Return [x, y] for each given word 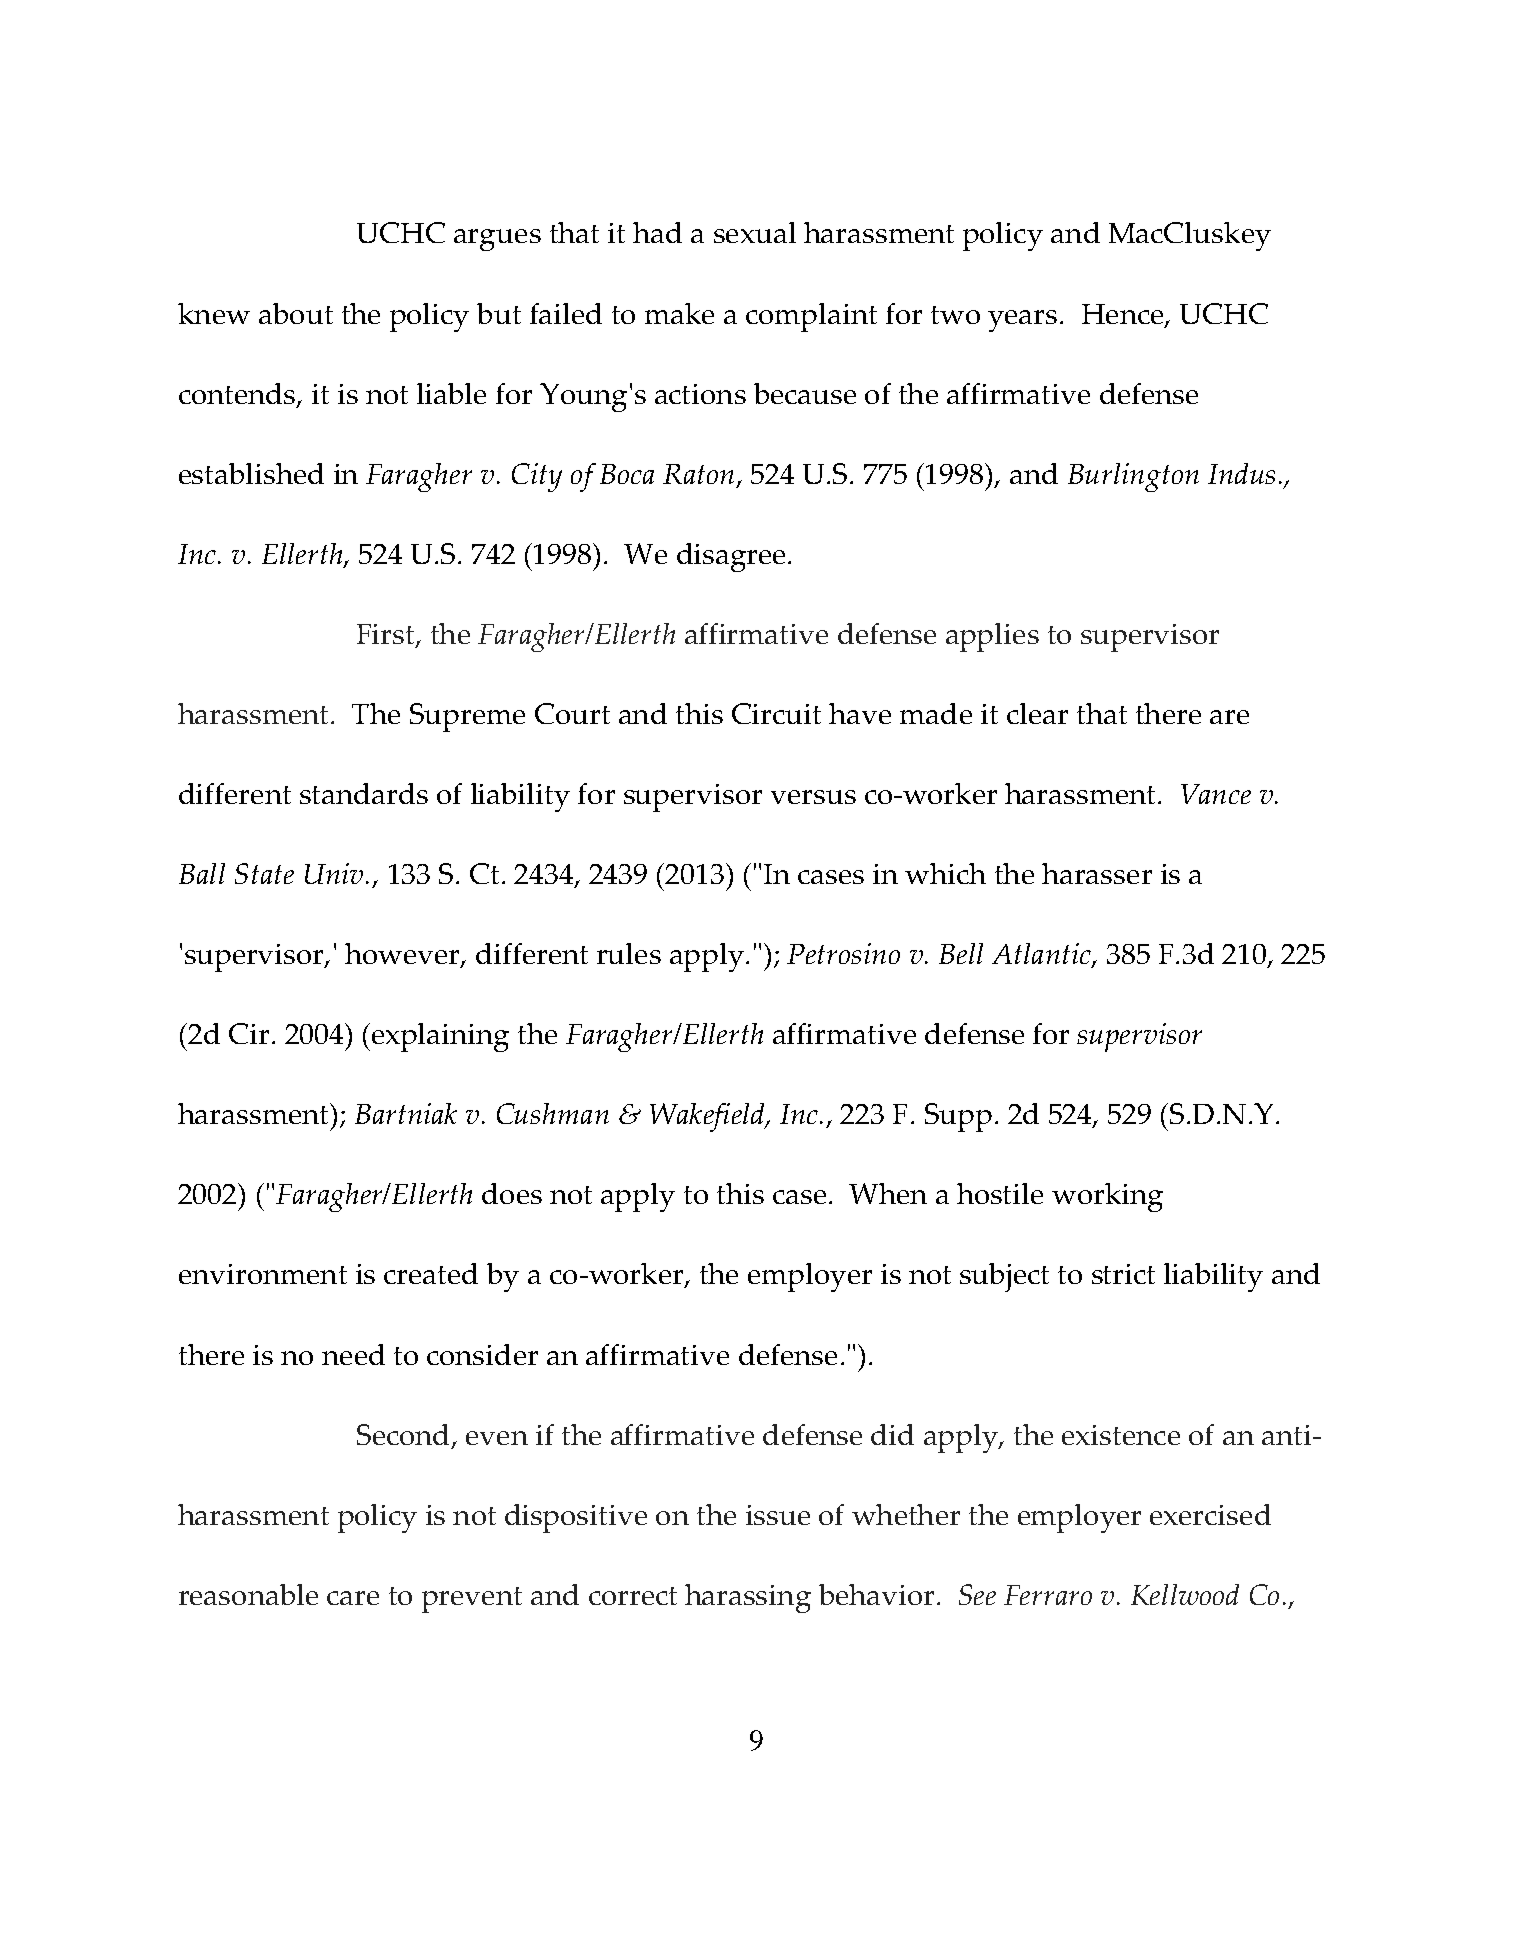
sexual [755, 232]
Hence [1124, 315]
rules [629, 953]
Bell [961, 953]
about [296, 313]
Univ [334, 873]
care [353, 1598]
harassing [748, 1598]
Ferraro [1048, 1595]
